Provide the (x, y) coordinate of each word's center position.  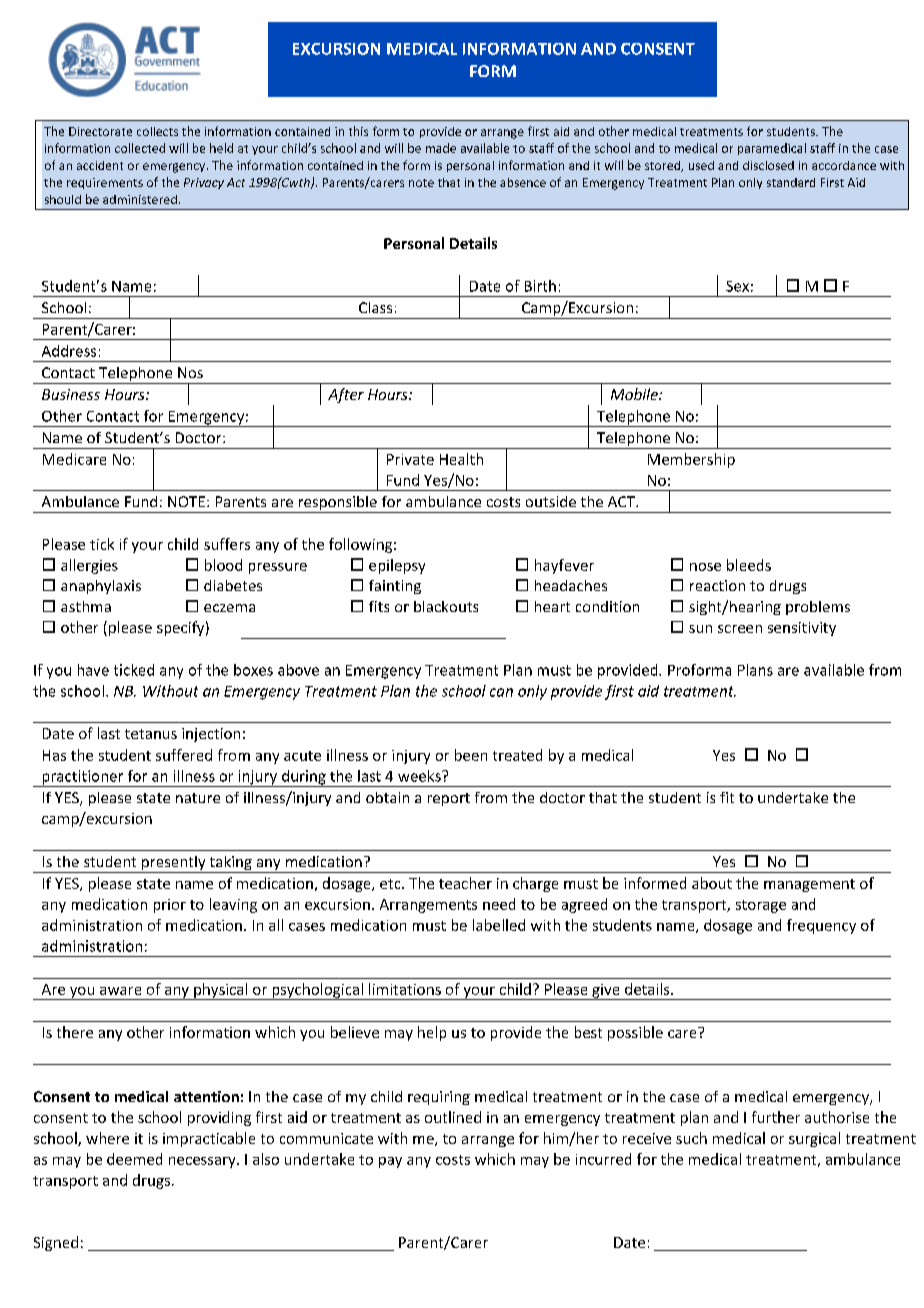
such (691, 1138)
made (441, 148)
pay (390, 1162)
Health (461, 459)
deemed (134, 1159)
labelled (499, 925)
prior (170, 906)
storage (761, 906)
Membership (691, 460)
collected (140, 148)
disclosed (768, 165)
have (93, 670)
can (501, 692)
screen (740, 629)
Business (71, 394)
